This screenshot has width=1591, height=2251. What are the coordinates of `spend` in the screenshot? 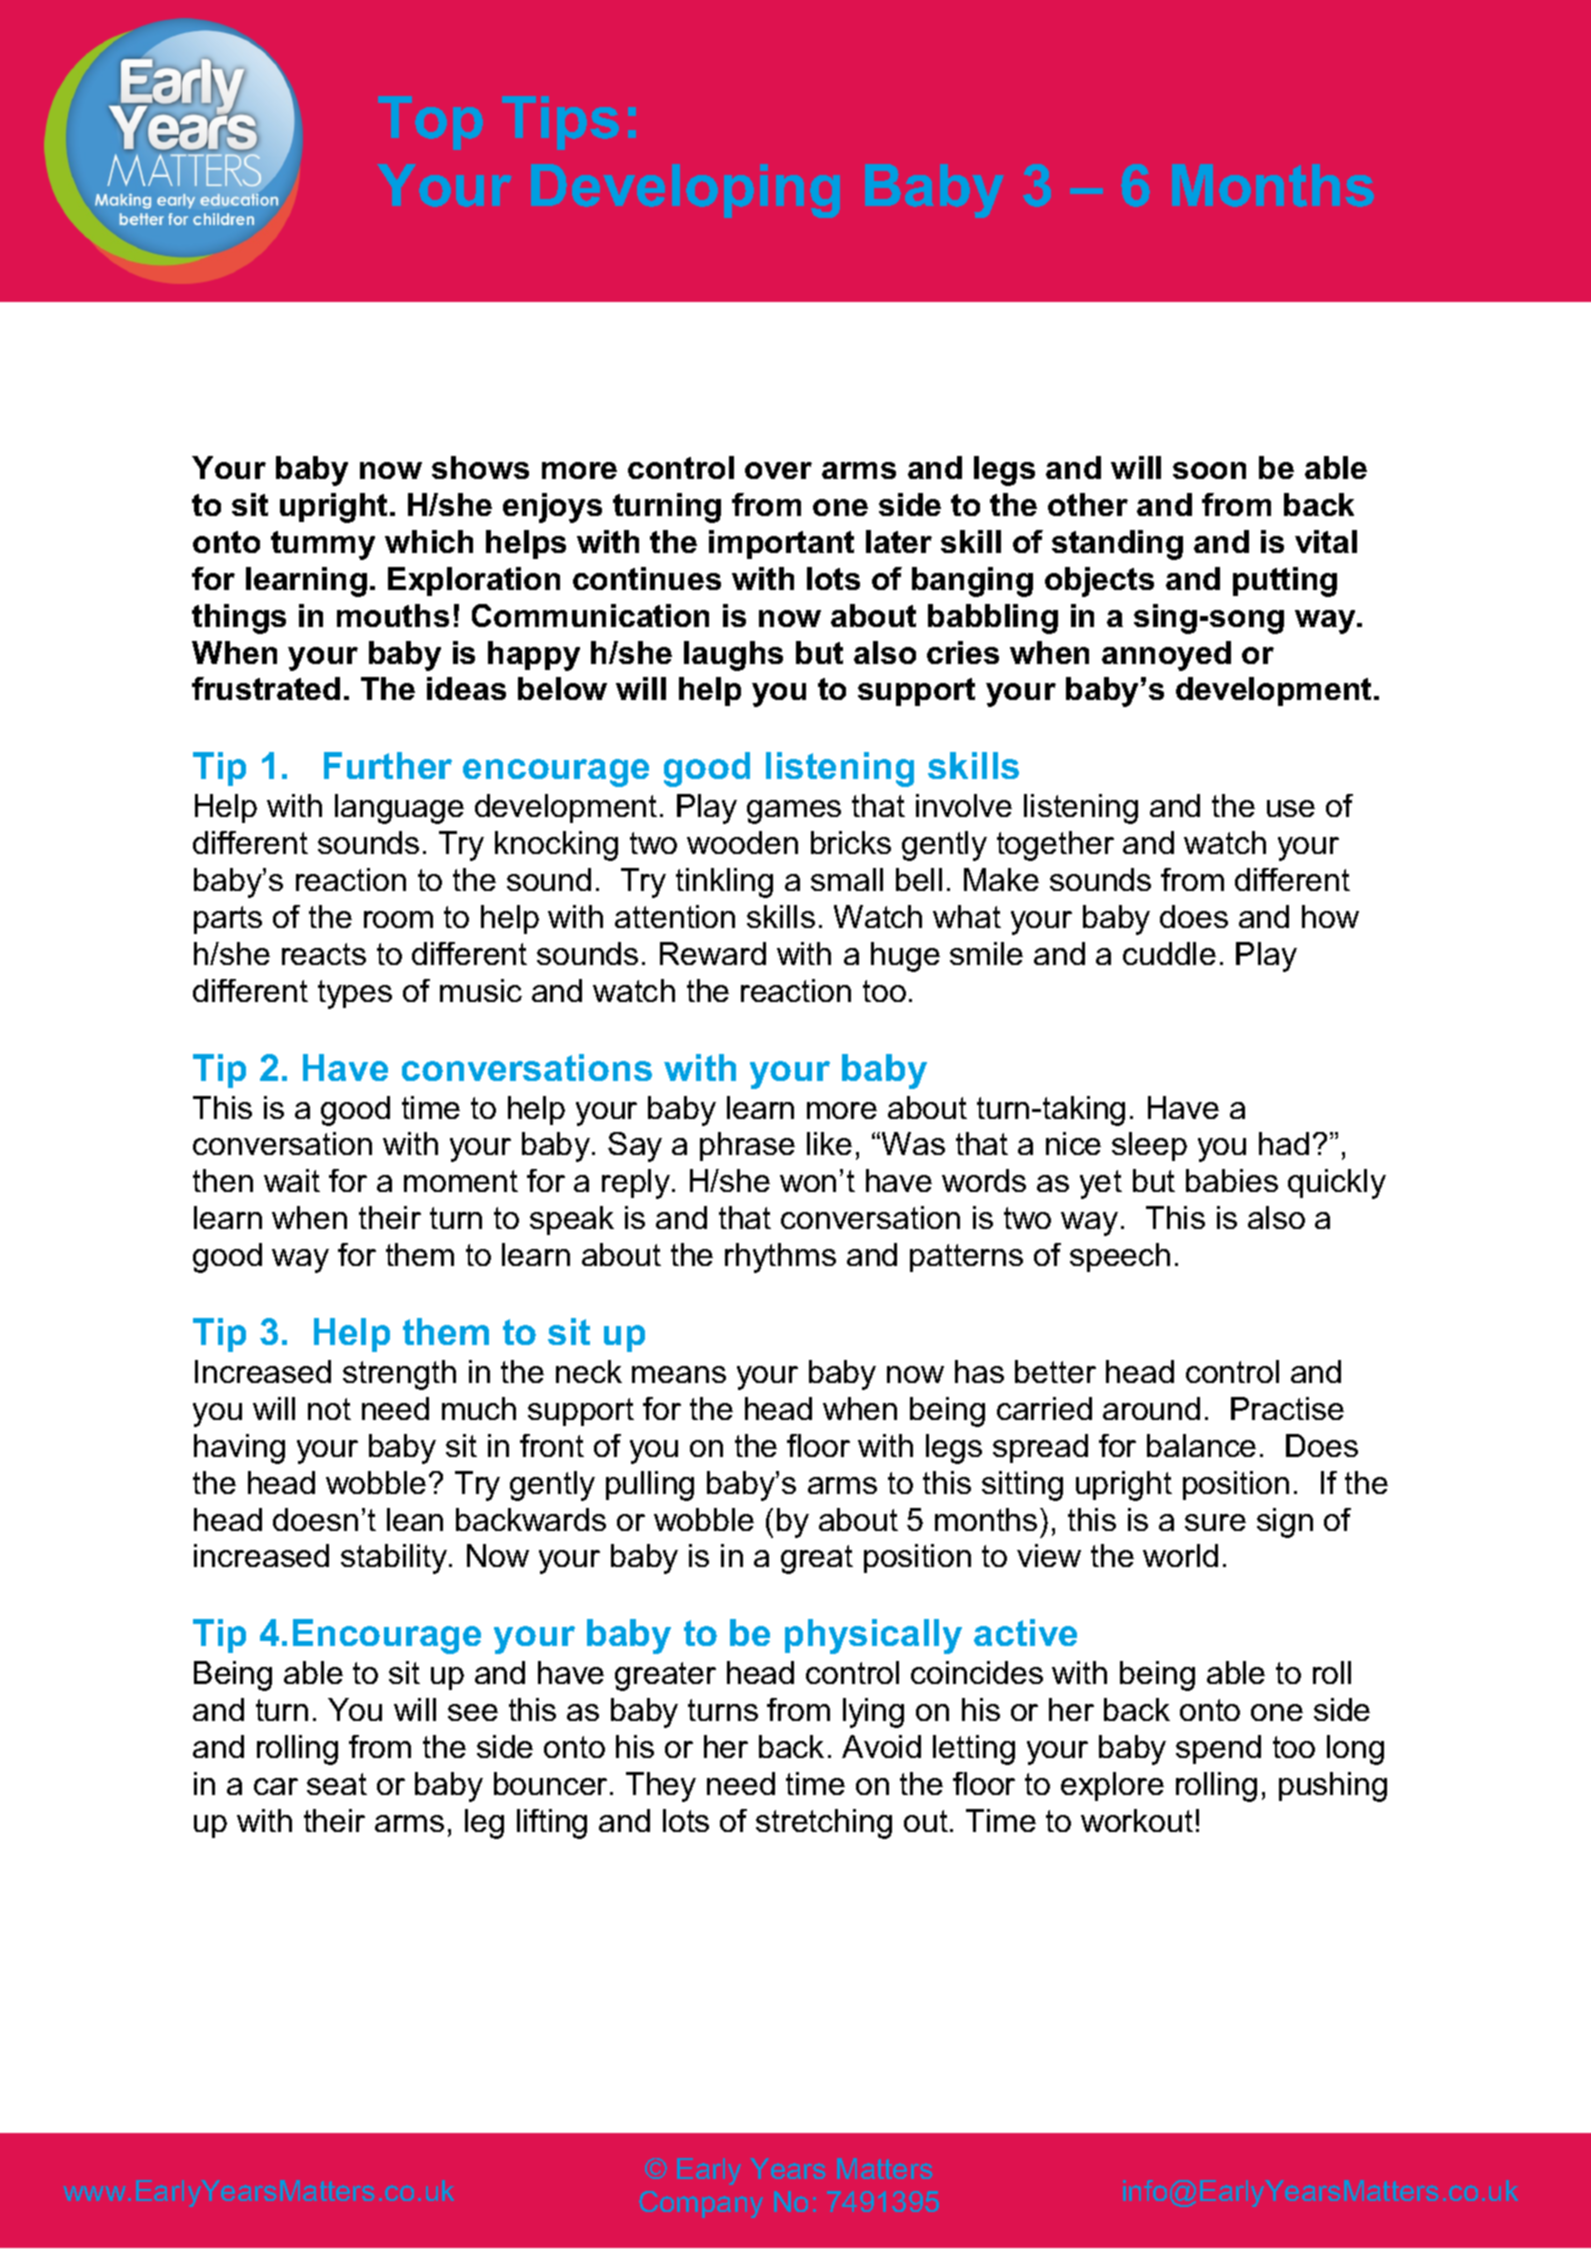 It's located at (1218, 1749).
